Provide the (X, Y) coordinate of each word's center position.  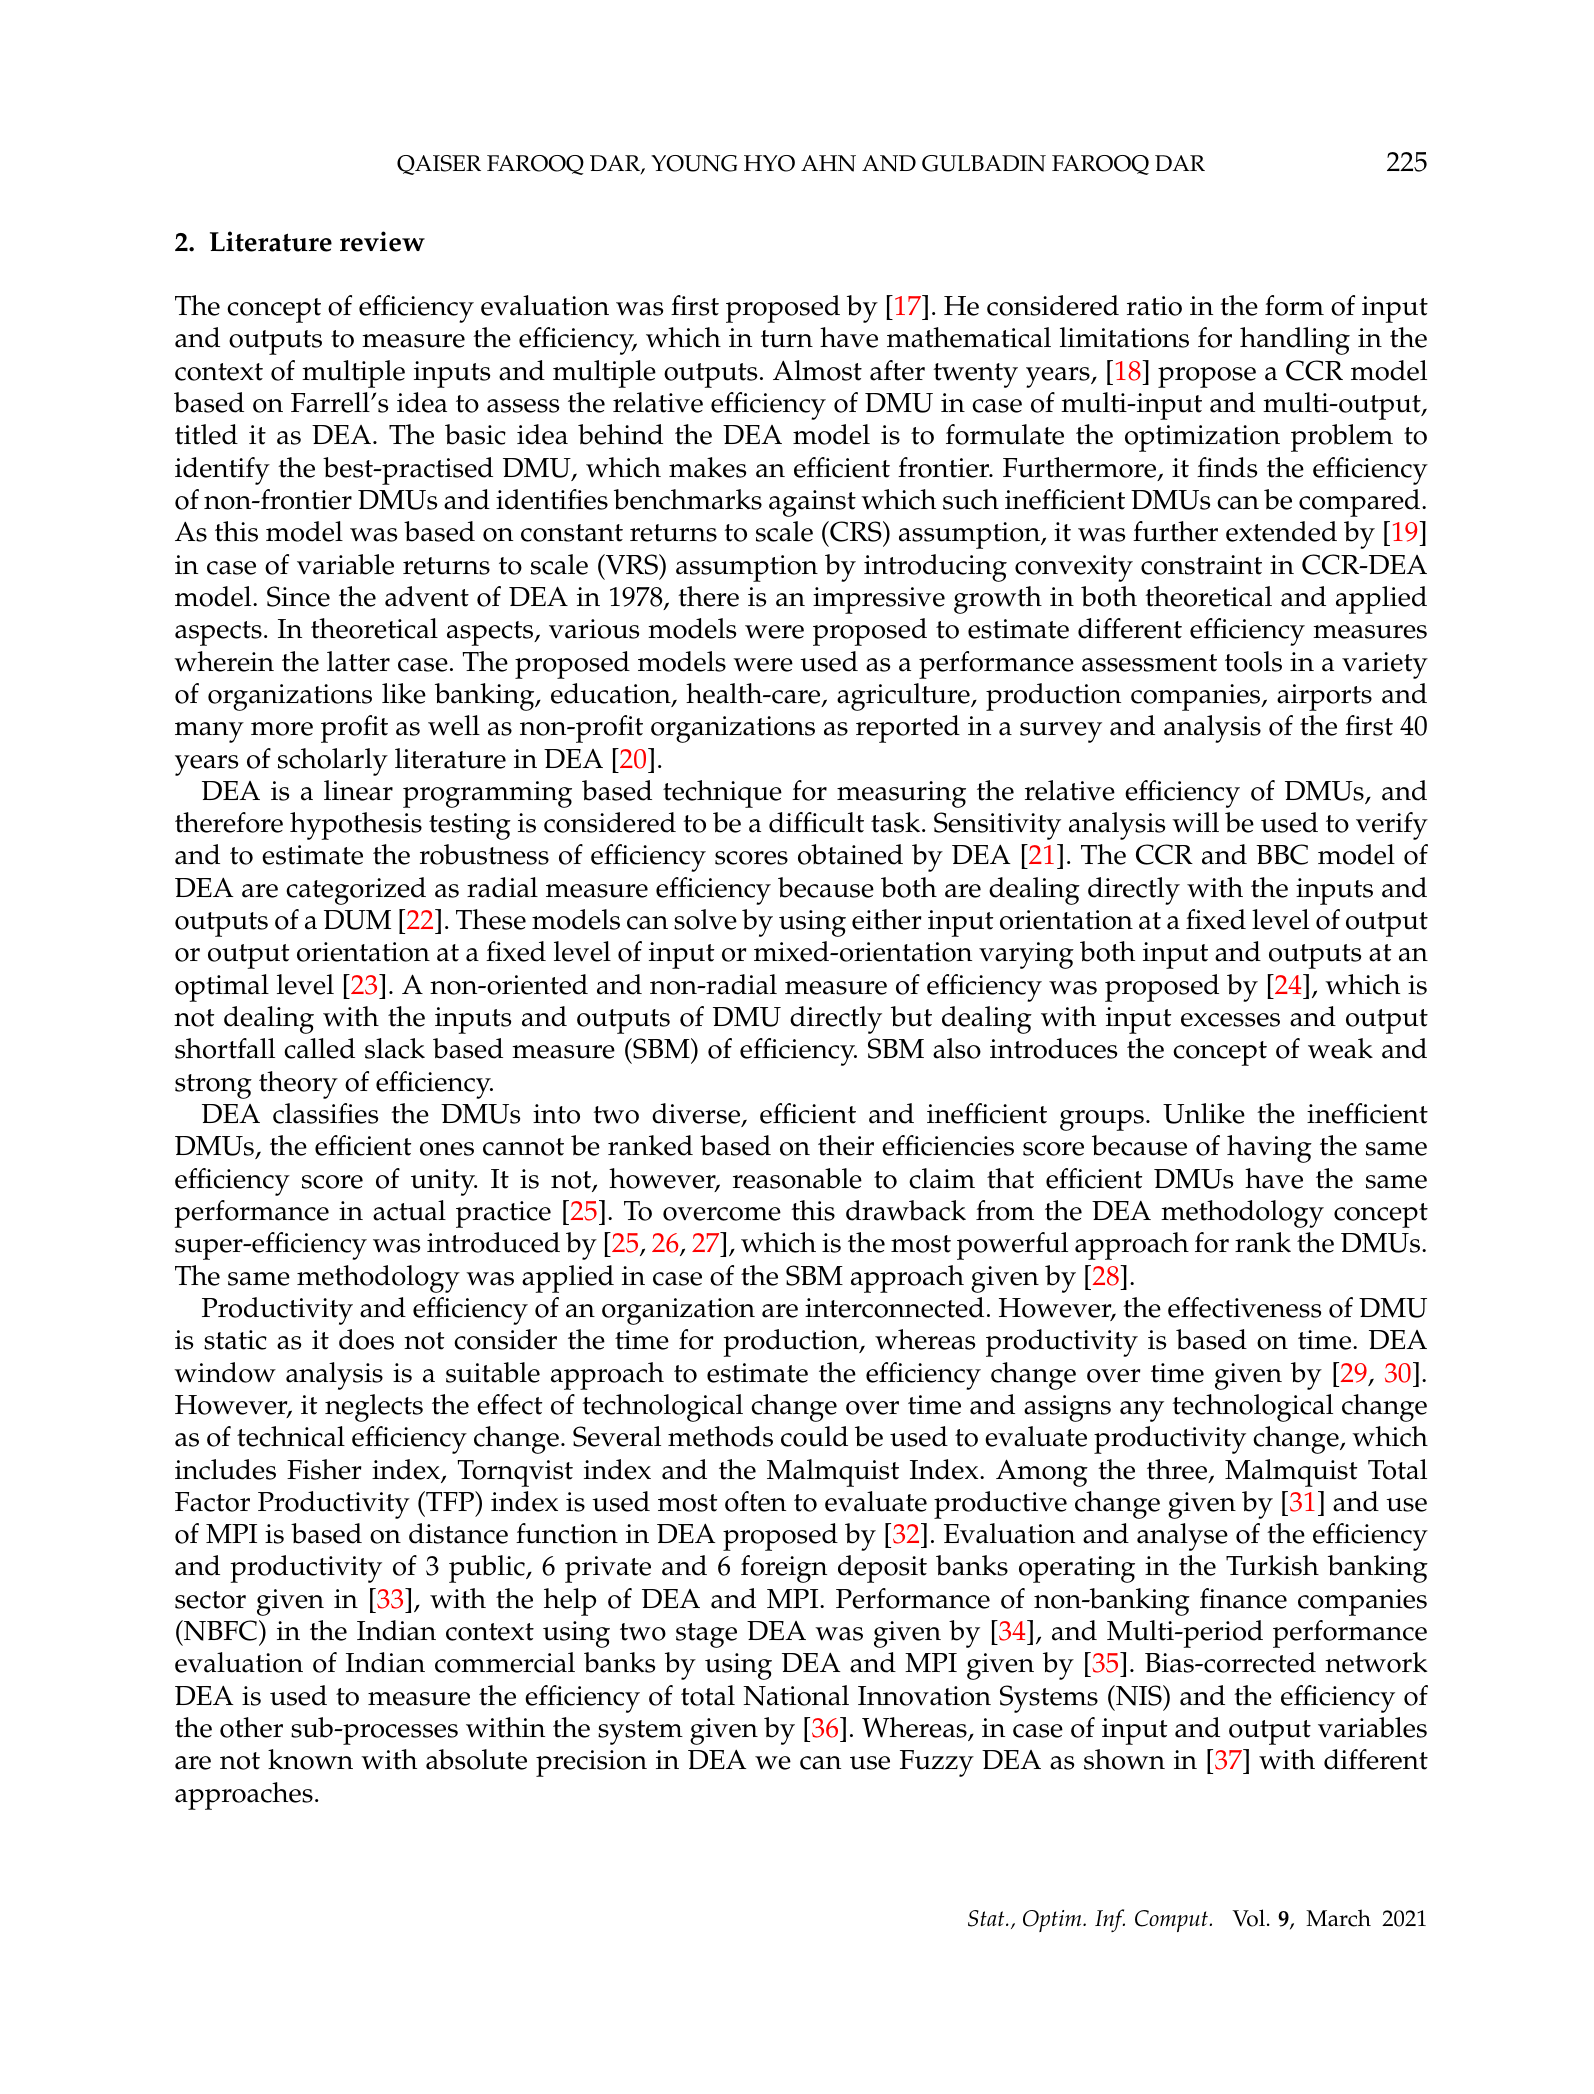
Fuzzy (937, 1763)
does (366, 1339)
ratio (1154, 306)
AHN (828, 163)
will (1195, 822)
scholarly (333, 762)
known (310, 1759)
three (1178, 1470)
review (382, 241)
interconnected (894, 1307)
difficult (816, 822)
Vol (1248, 1918)
